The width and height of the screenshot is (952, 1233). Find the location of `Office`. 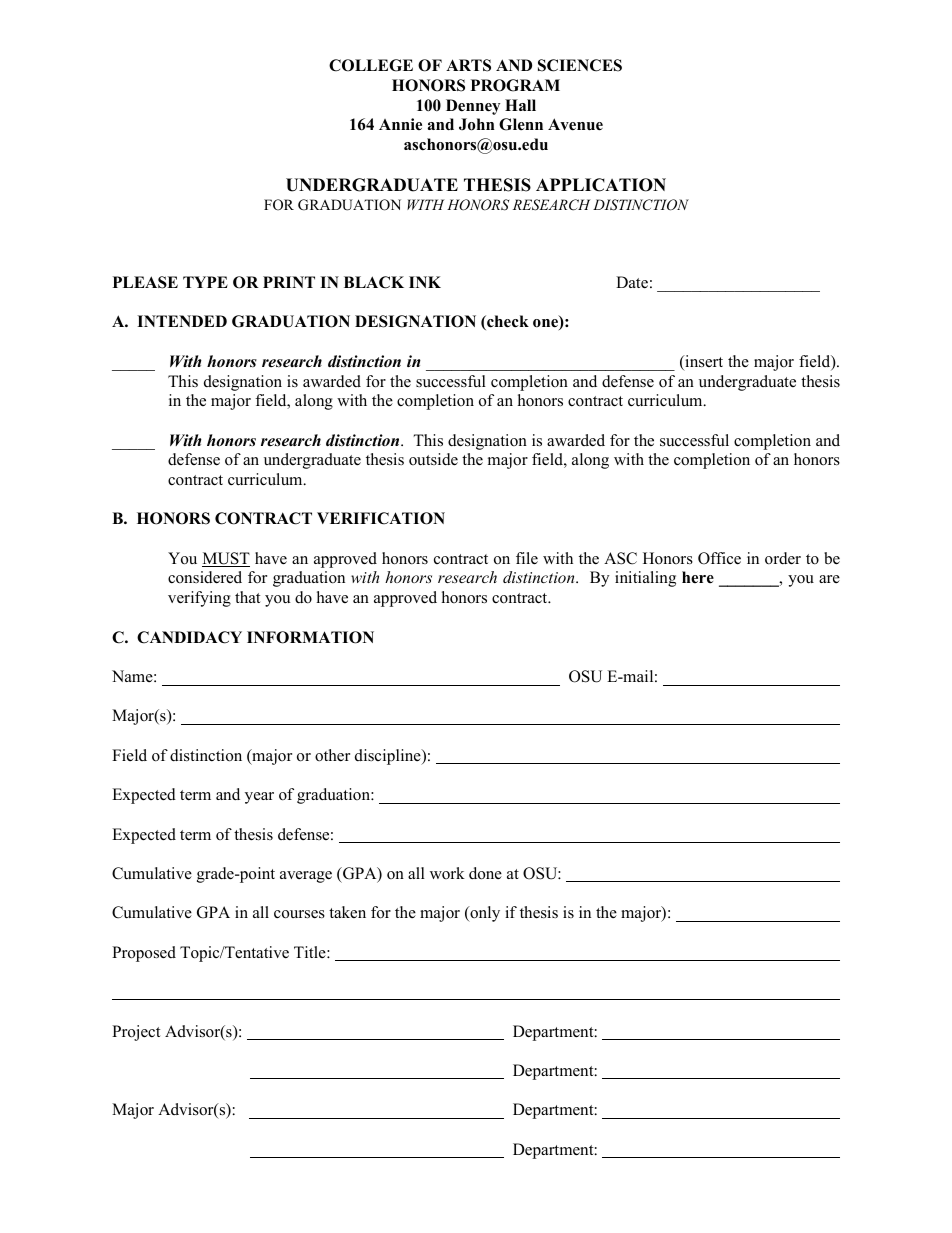

Office is located at coordinates (719, 558).
